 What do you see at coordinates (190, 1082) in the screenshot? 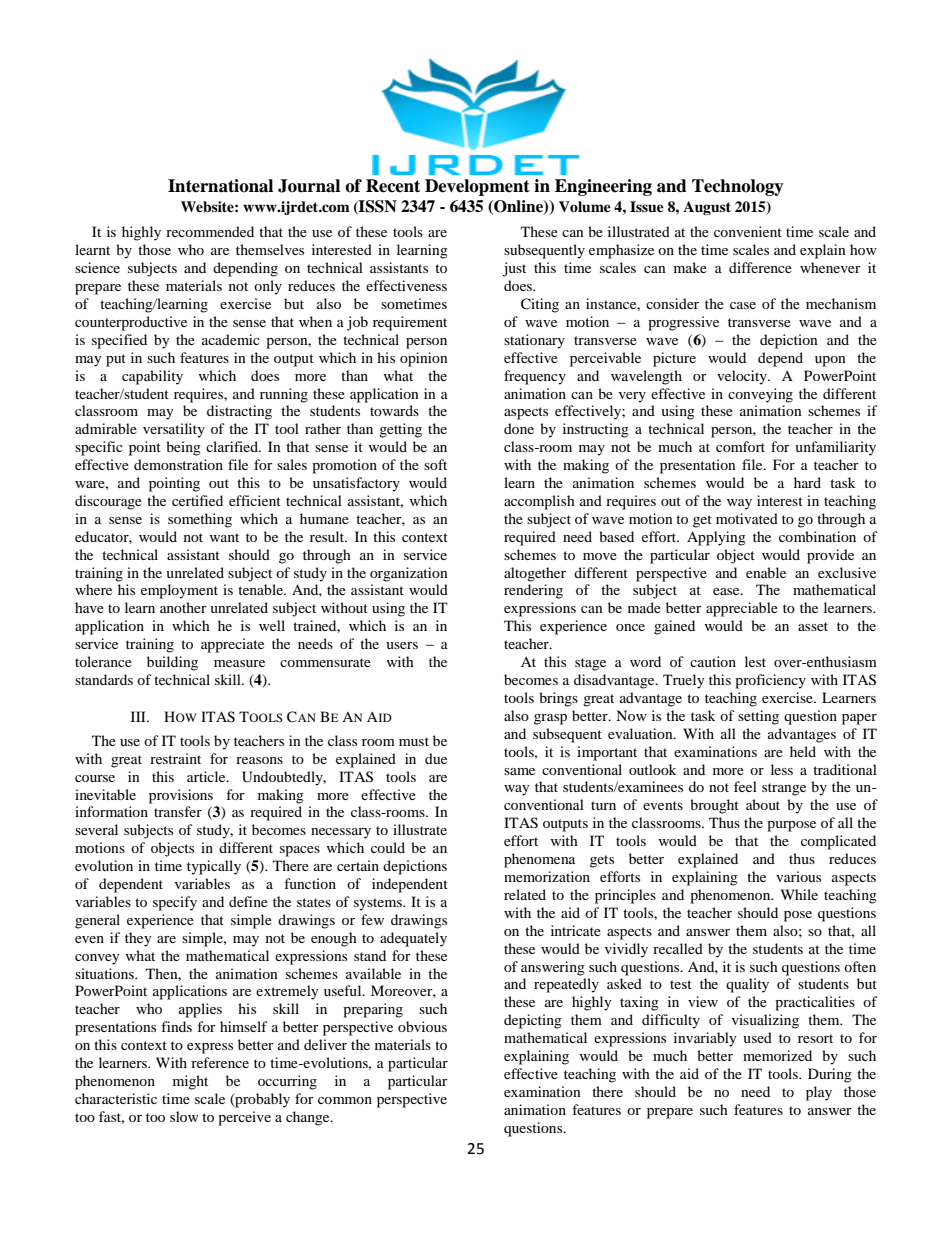
I see `might` at bounding box center [190, 1082].
